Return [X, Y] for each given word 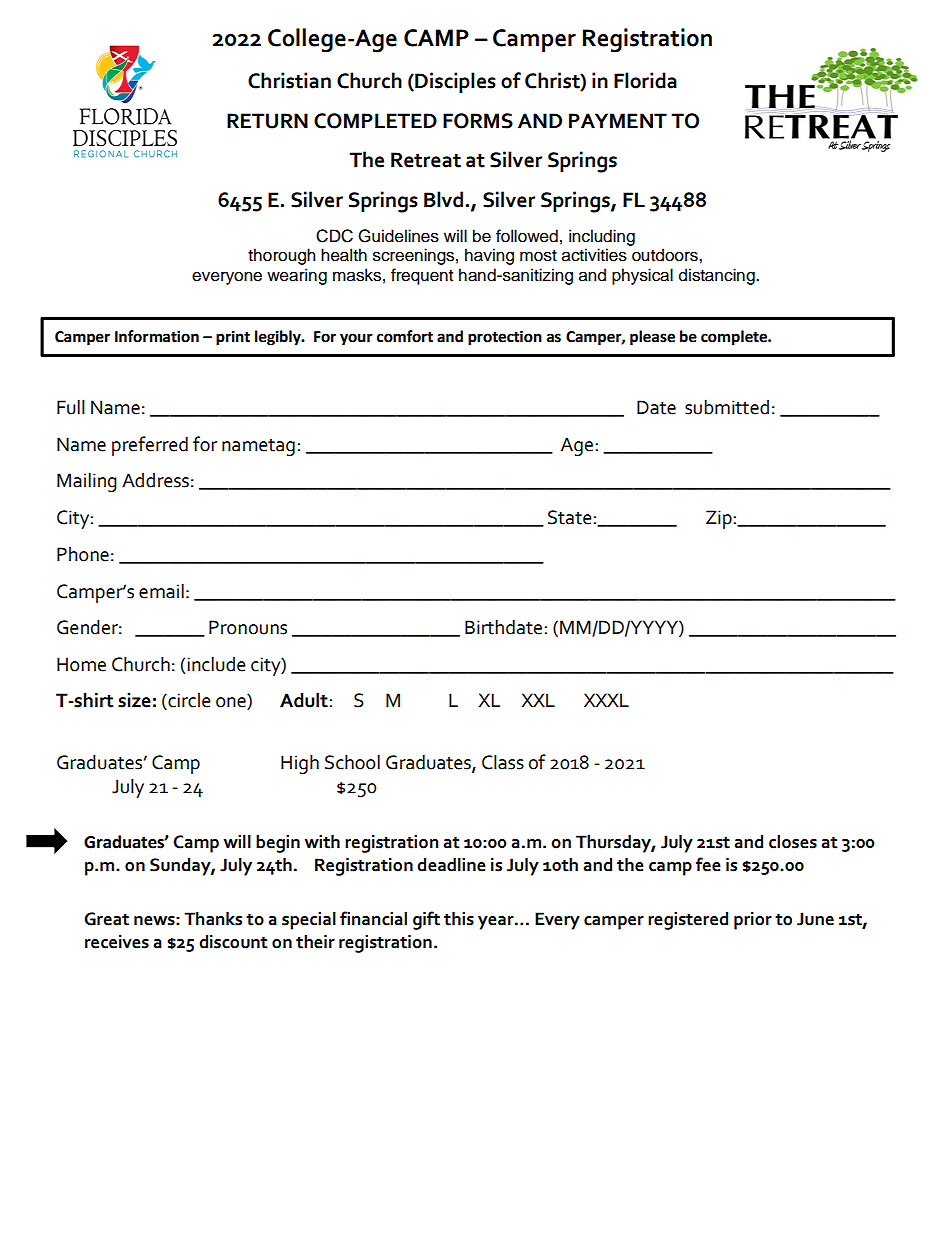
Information [157, 336]
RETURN [267, 121]
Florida [645, 80]
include [216, 664]
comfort [405, 336]
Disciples [454, 82]
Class [503, 762]
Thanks [213, 919]
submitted [727, 407]
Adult [305, 700]
